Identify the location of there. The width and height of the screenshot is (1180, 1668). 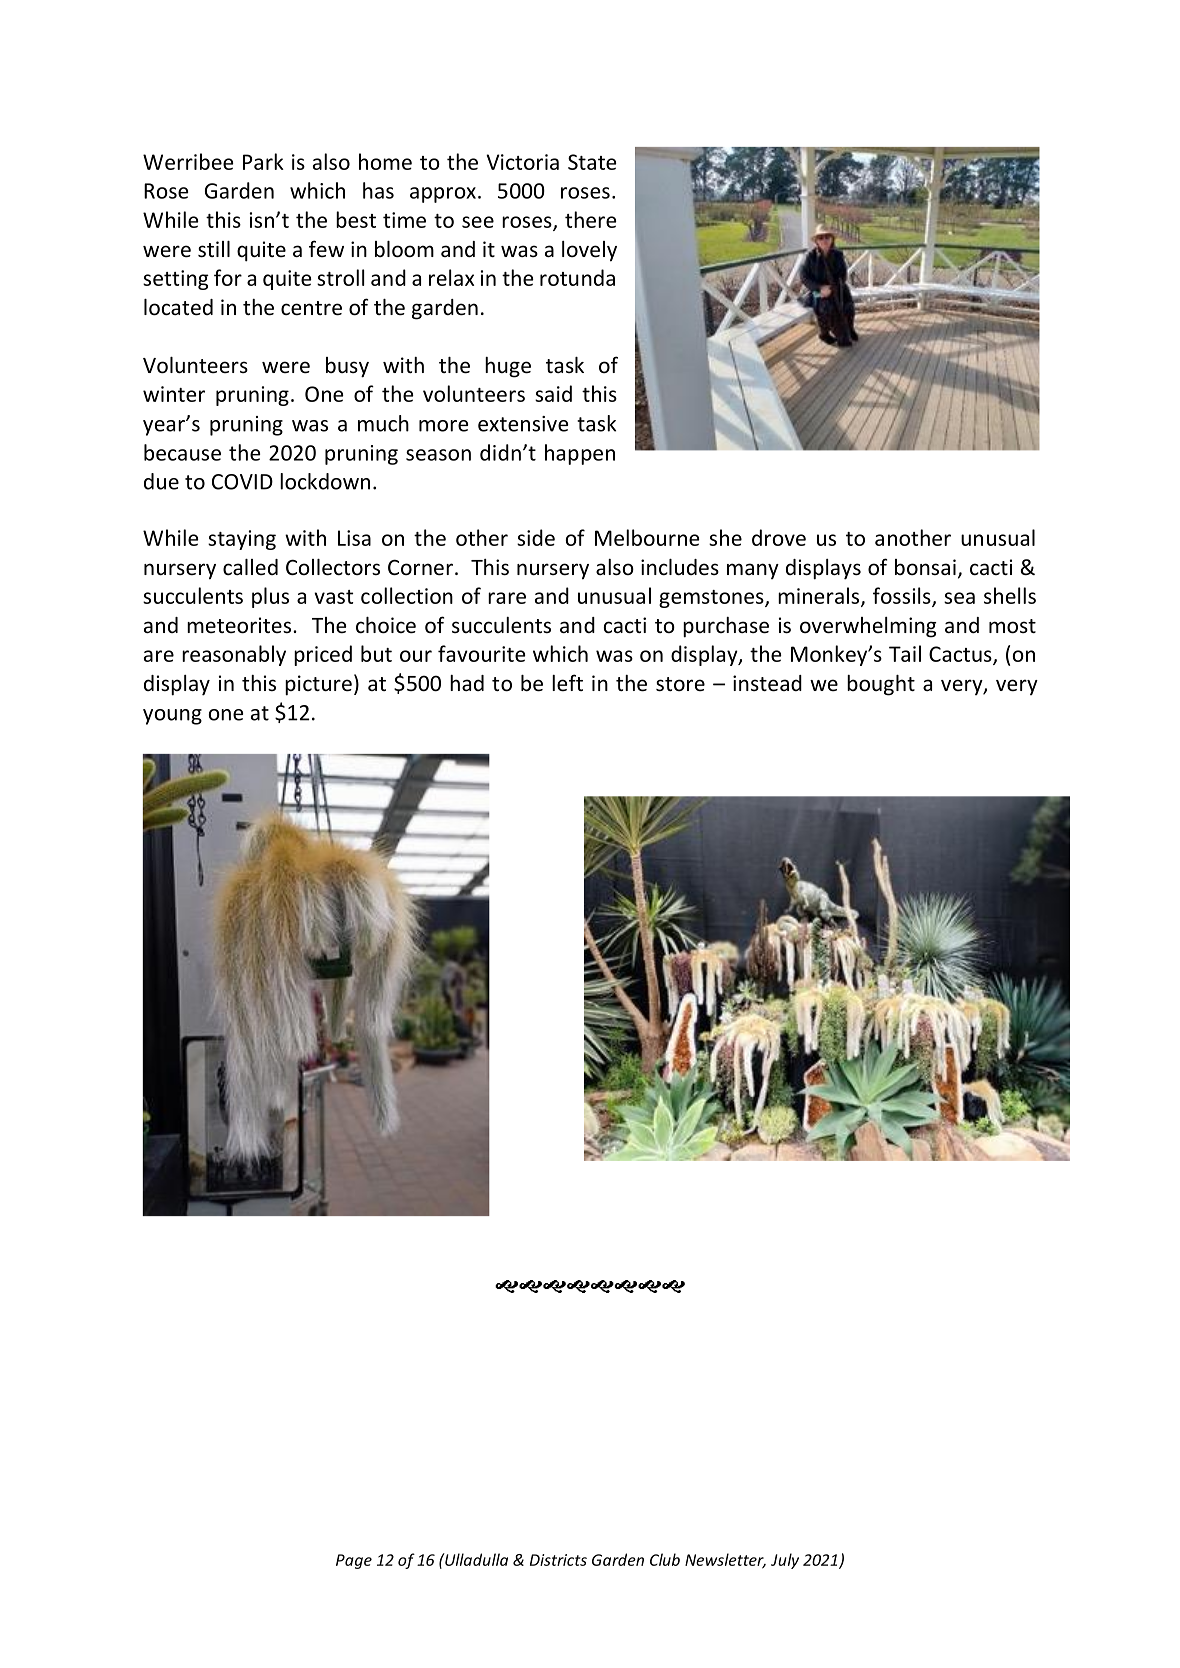
(591, 219).
